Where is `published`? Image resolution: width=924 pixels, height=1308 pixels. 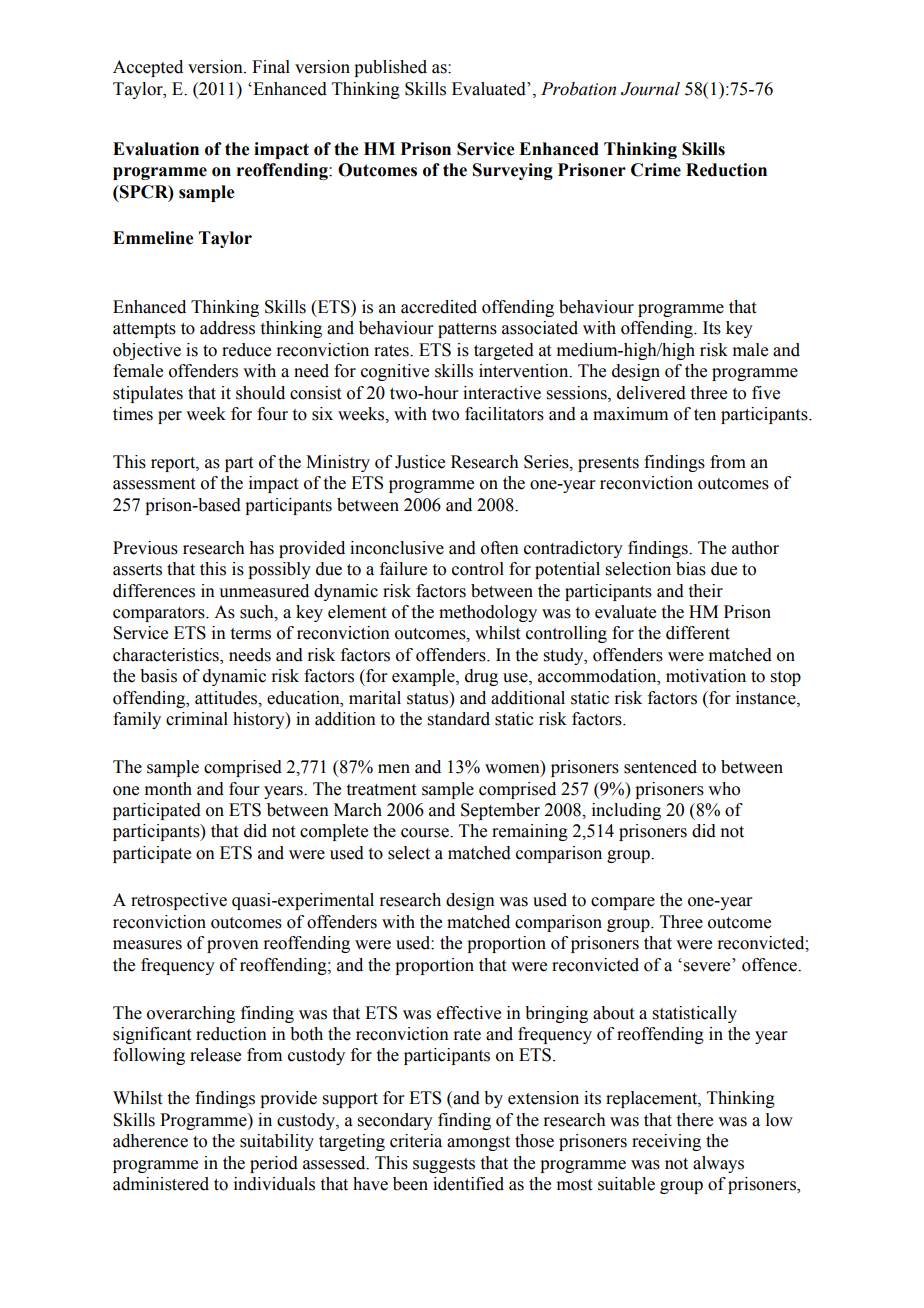
published is located at coordinates (390, 68).
